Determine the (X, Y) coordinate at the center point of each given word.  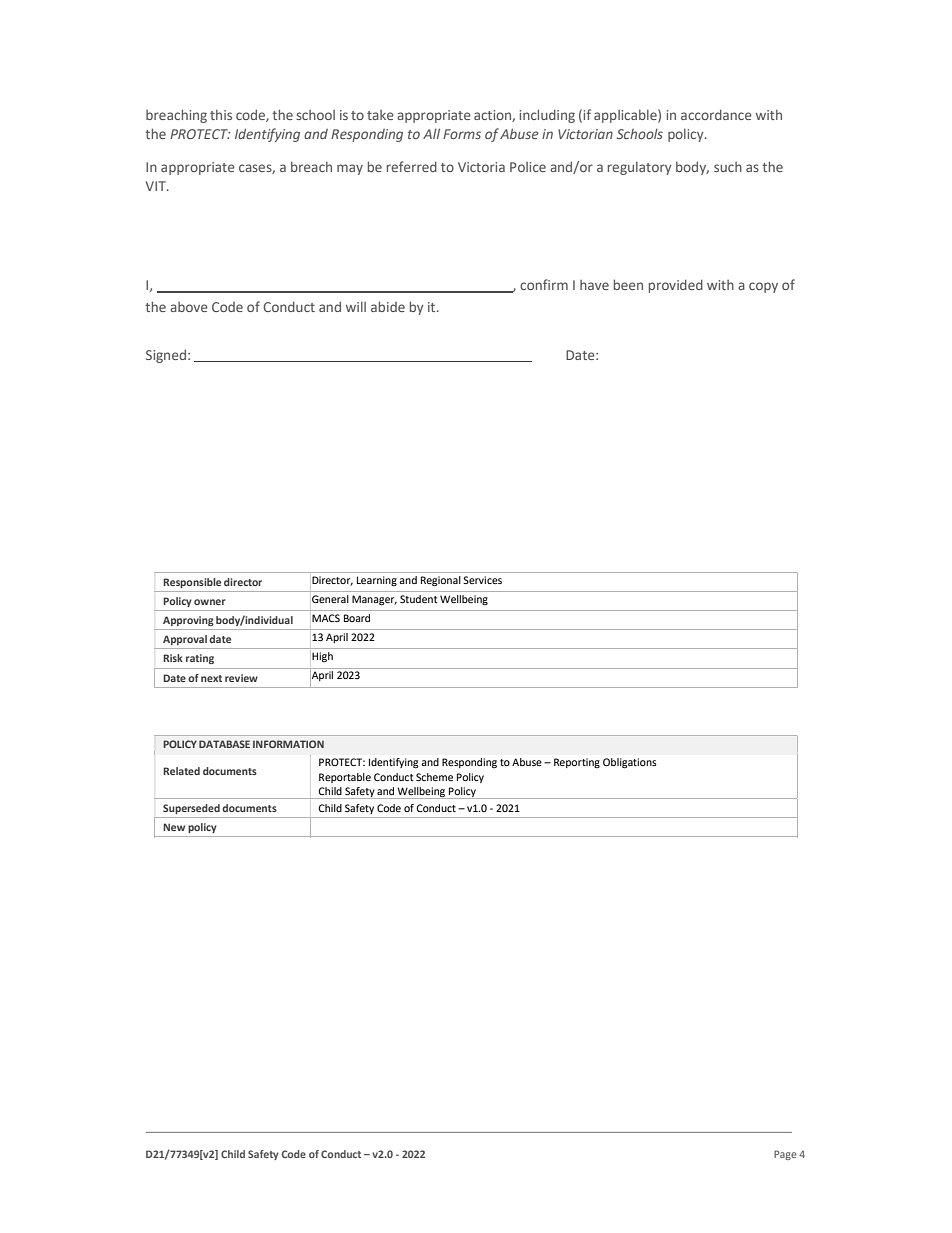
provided (676, 286)
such (728, 167)
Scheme (434, 777)
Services (482, 580)
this (221, 115)
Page (785, 1155)
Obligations (630, 763)
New (174, 827)
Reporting (577, 763)
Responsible (192, 583)
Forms (462, 134)
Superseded (191, 809)
